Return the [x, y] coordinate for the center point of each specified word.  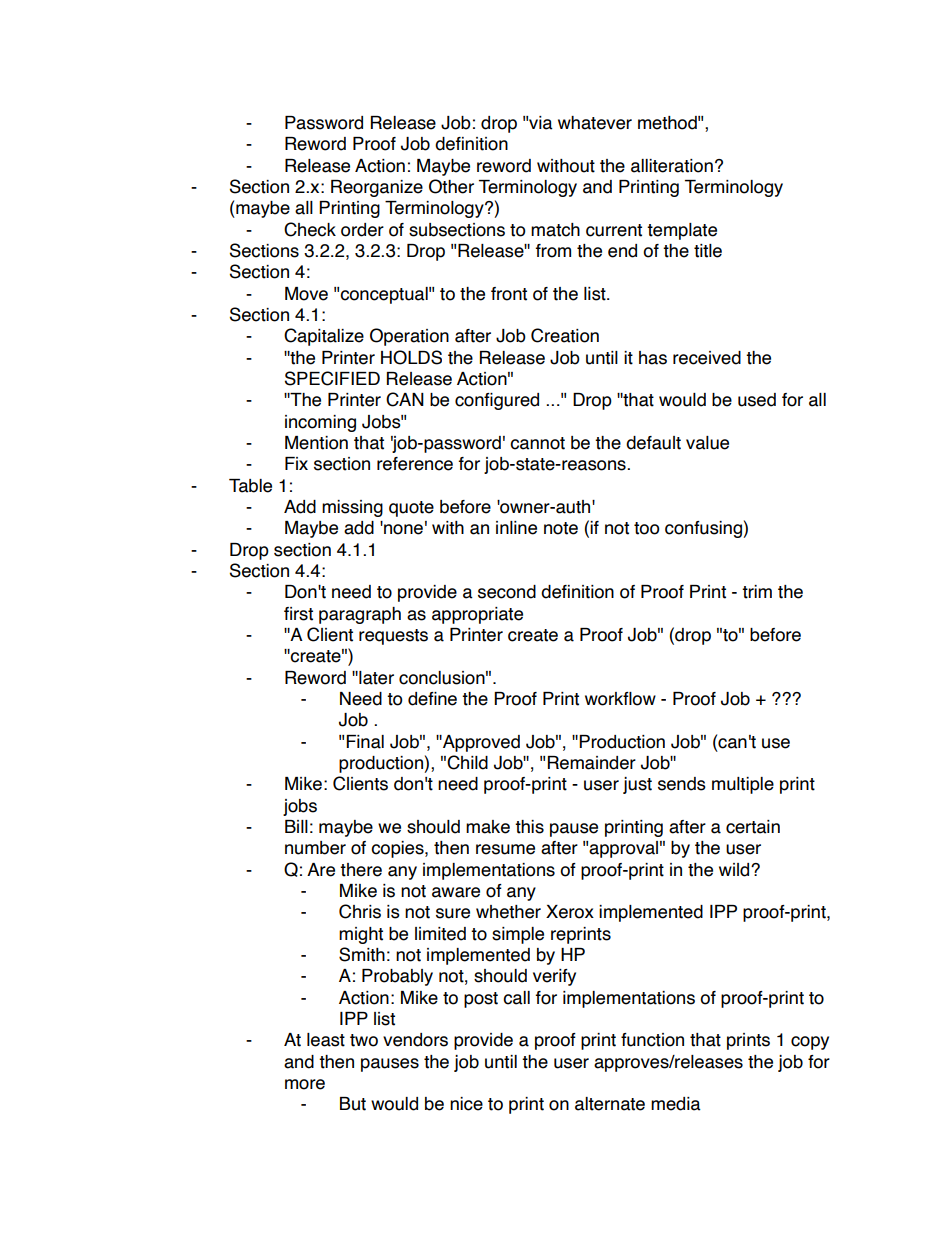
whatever [595, 123]
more [305, 1084]
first [298, 614]
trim [757, 592]
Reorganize [377, 188]
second [507, 592]
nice [466, 1104]
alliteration [672, 166]
